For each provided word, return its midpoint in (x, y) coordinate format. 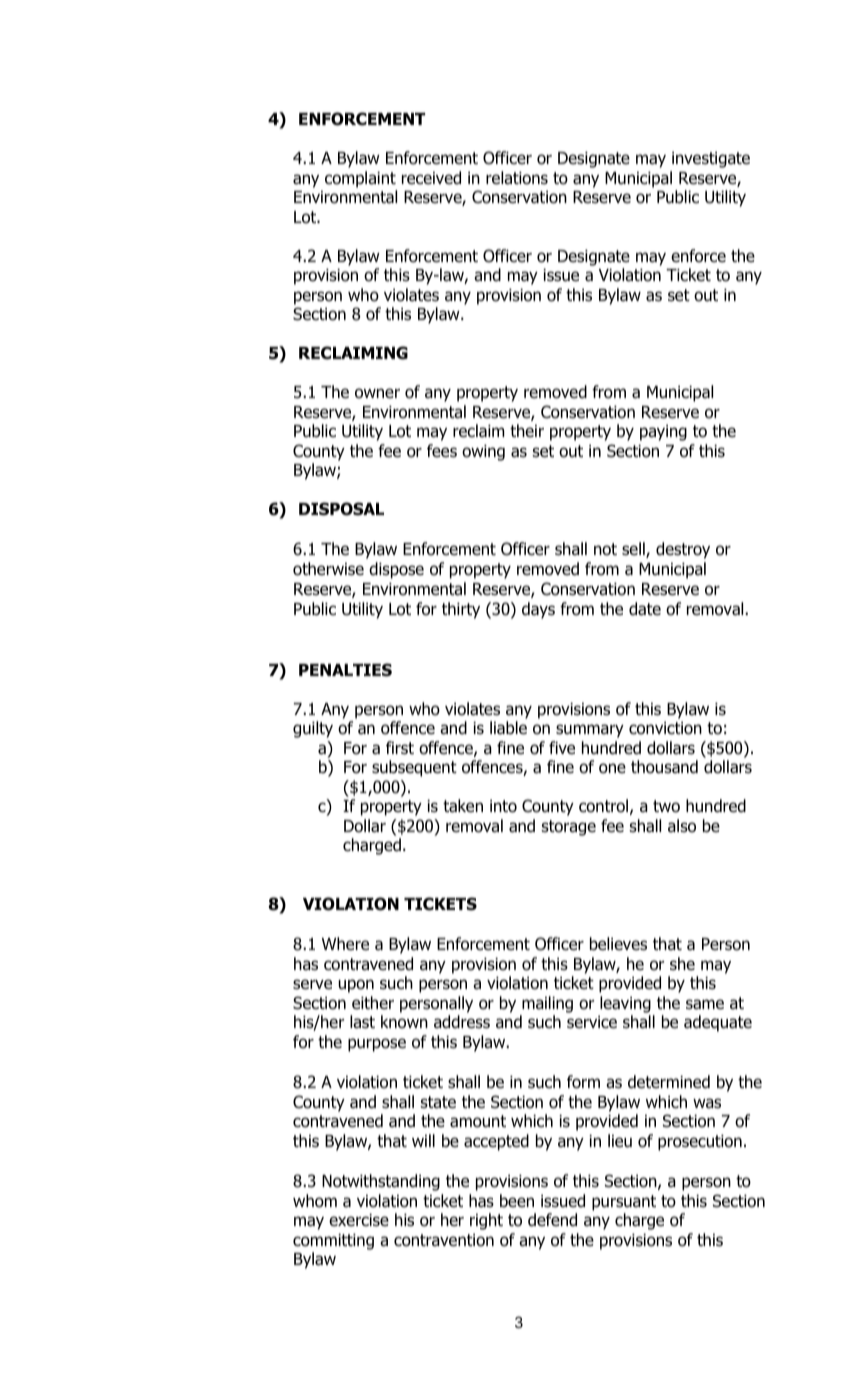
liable (508, 728)
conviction (665, 728)
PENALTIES (345, 670)
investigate (711, 160)
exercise (359, 1220)
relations (517, 178)
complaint (360, 179)
